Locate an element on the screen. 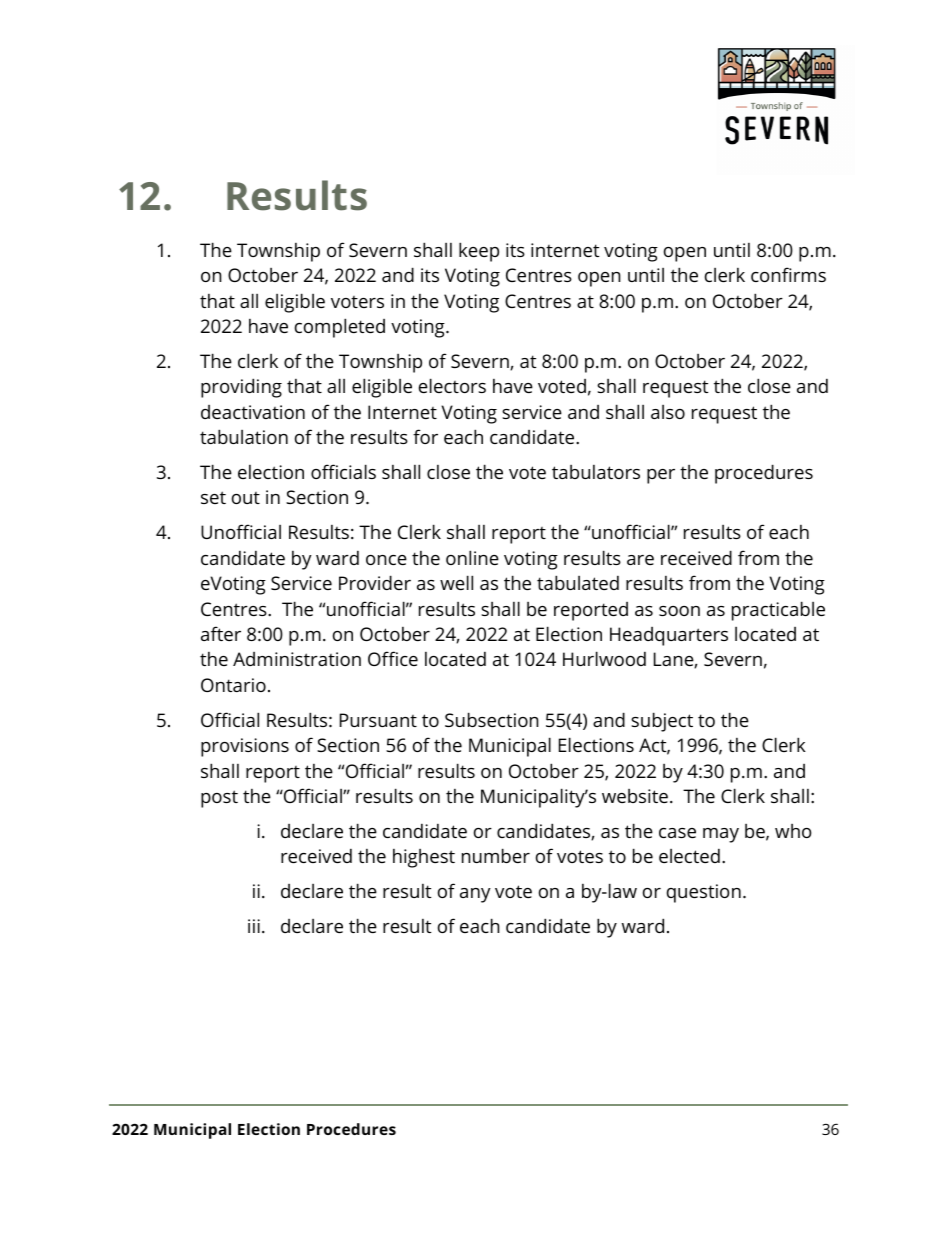  Provider is located at coordinates (375, 582).
